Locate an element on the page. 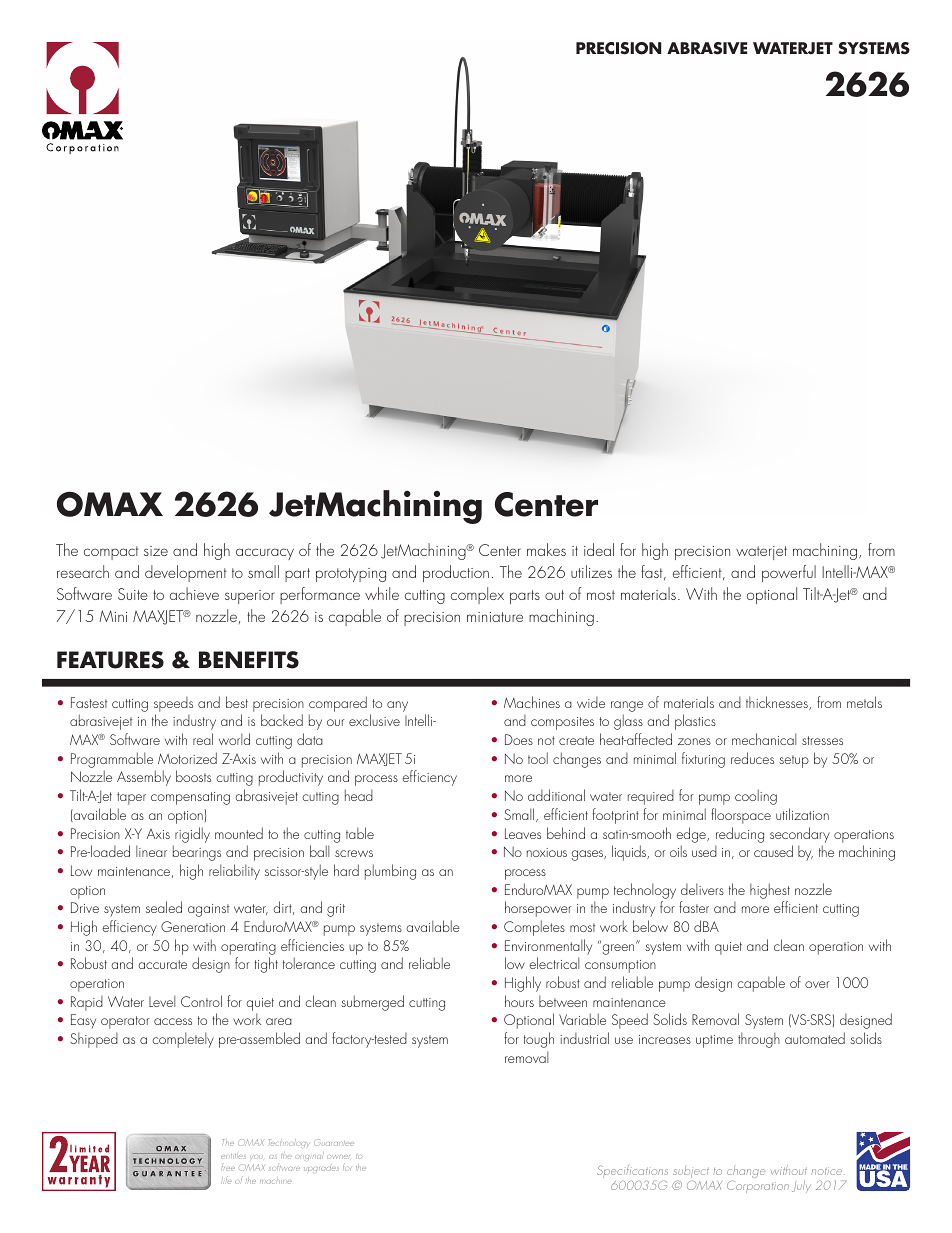  bearings is located at coordinates (197, 853).
